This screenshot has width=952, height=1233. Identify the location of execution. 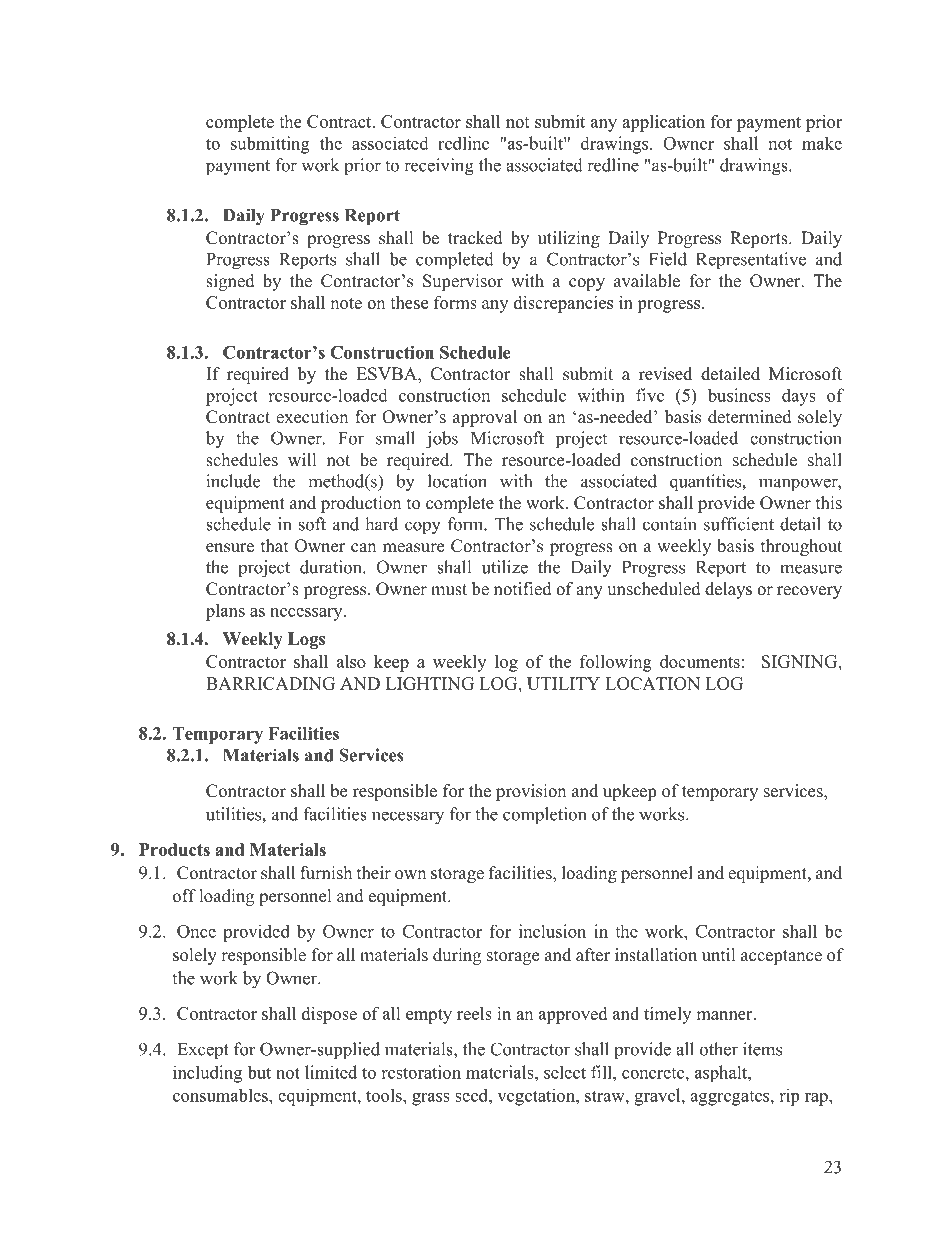
(312, 417).
